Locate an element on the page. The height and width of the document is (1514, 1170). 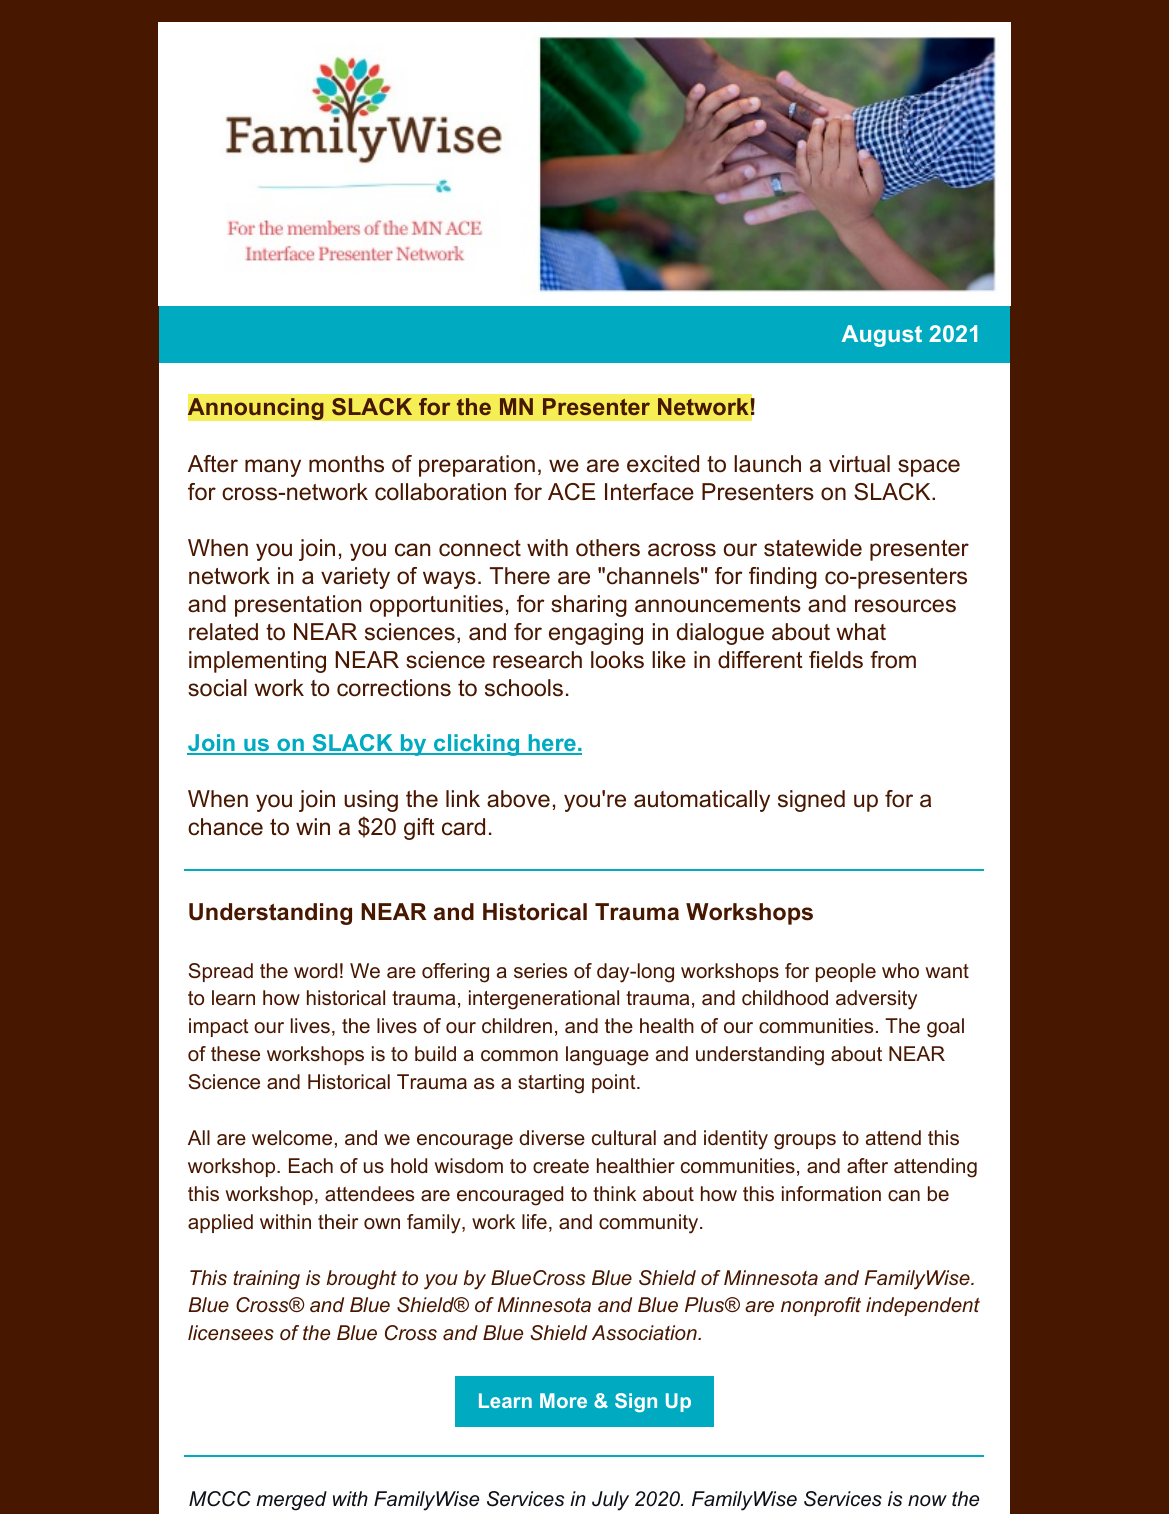
July is located at coordinates (610, 1501).
